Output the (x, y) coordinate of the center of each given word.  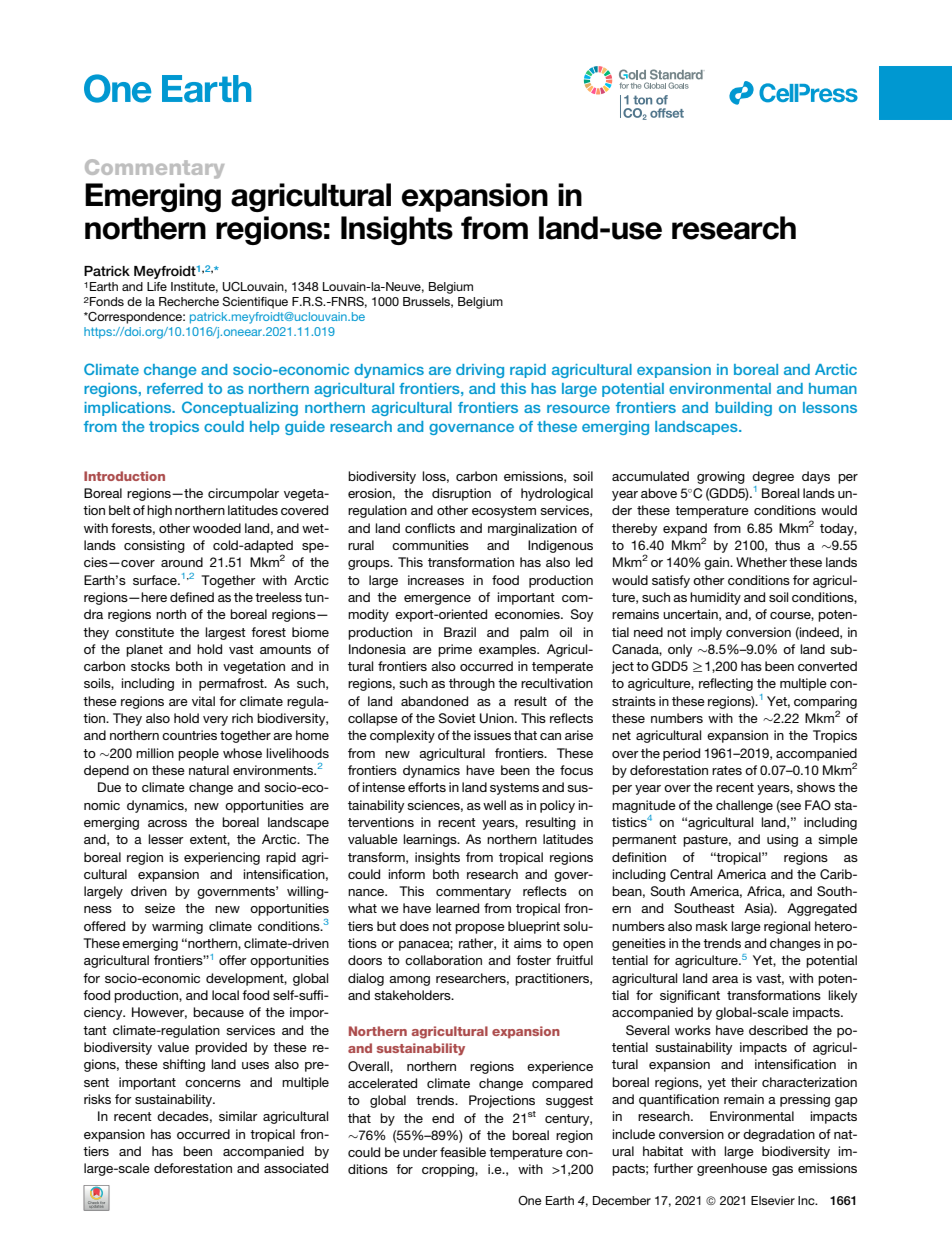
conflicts (430, 528)
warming (177, 927)
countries (189, 735)
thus (787, 545)
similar (238, 1116)
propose (480, 929)
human (833, 388)
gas (782, 1171)
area (725, 979)
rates (727, 770)
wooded (217, 528)
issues (492, 735)
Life (157, 286)
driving (480, 371)
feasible (463, 1152)
